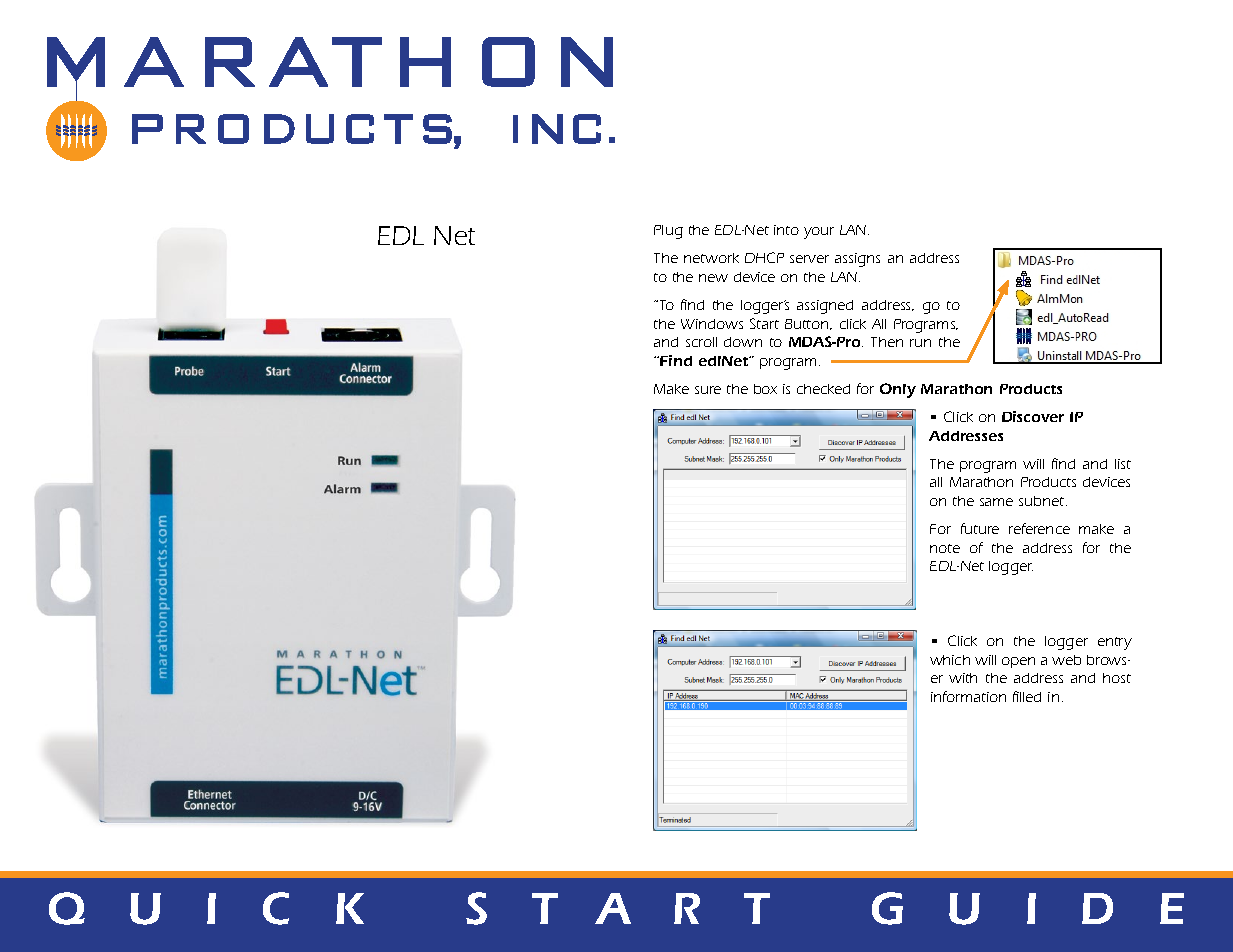  I want to click on assigns, so click(857, 260).
